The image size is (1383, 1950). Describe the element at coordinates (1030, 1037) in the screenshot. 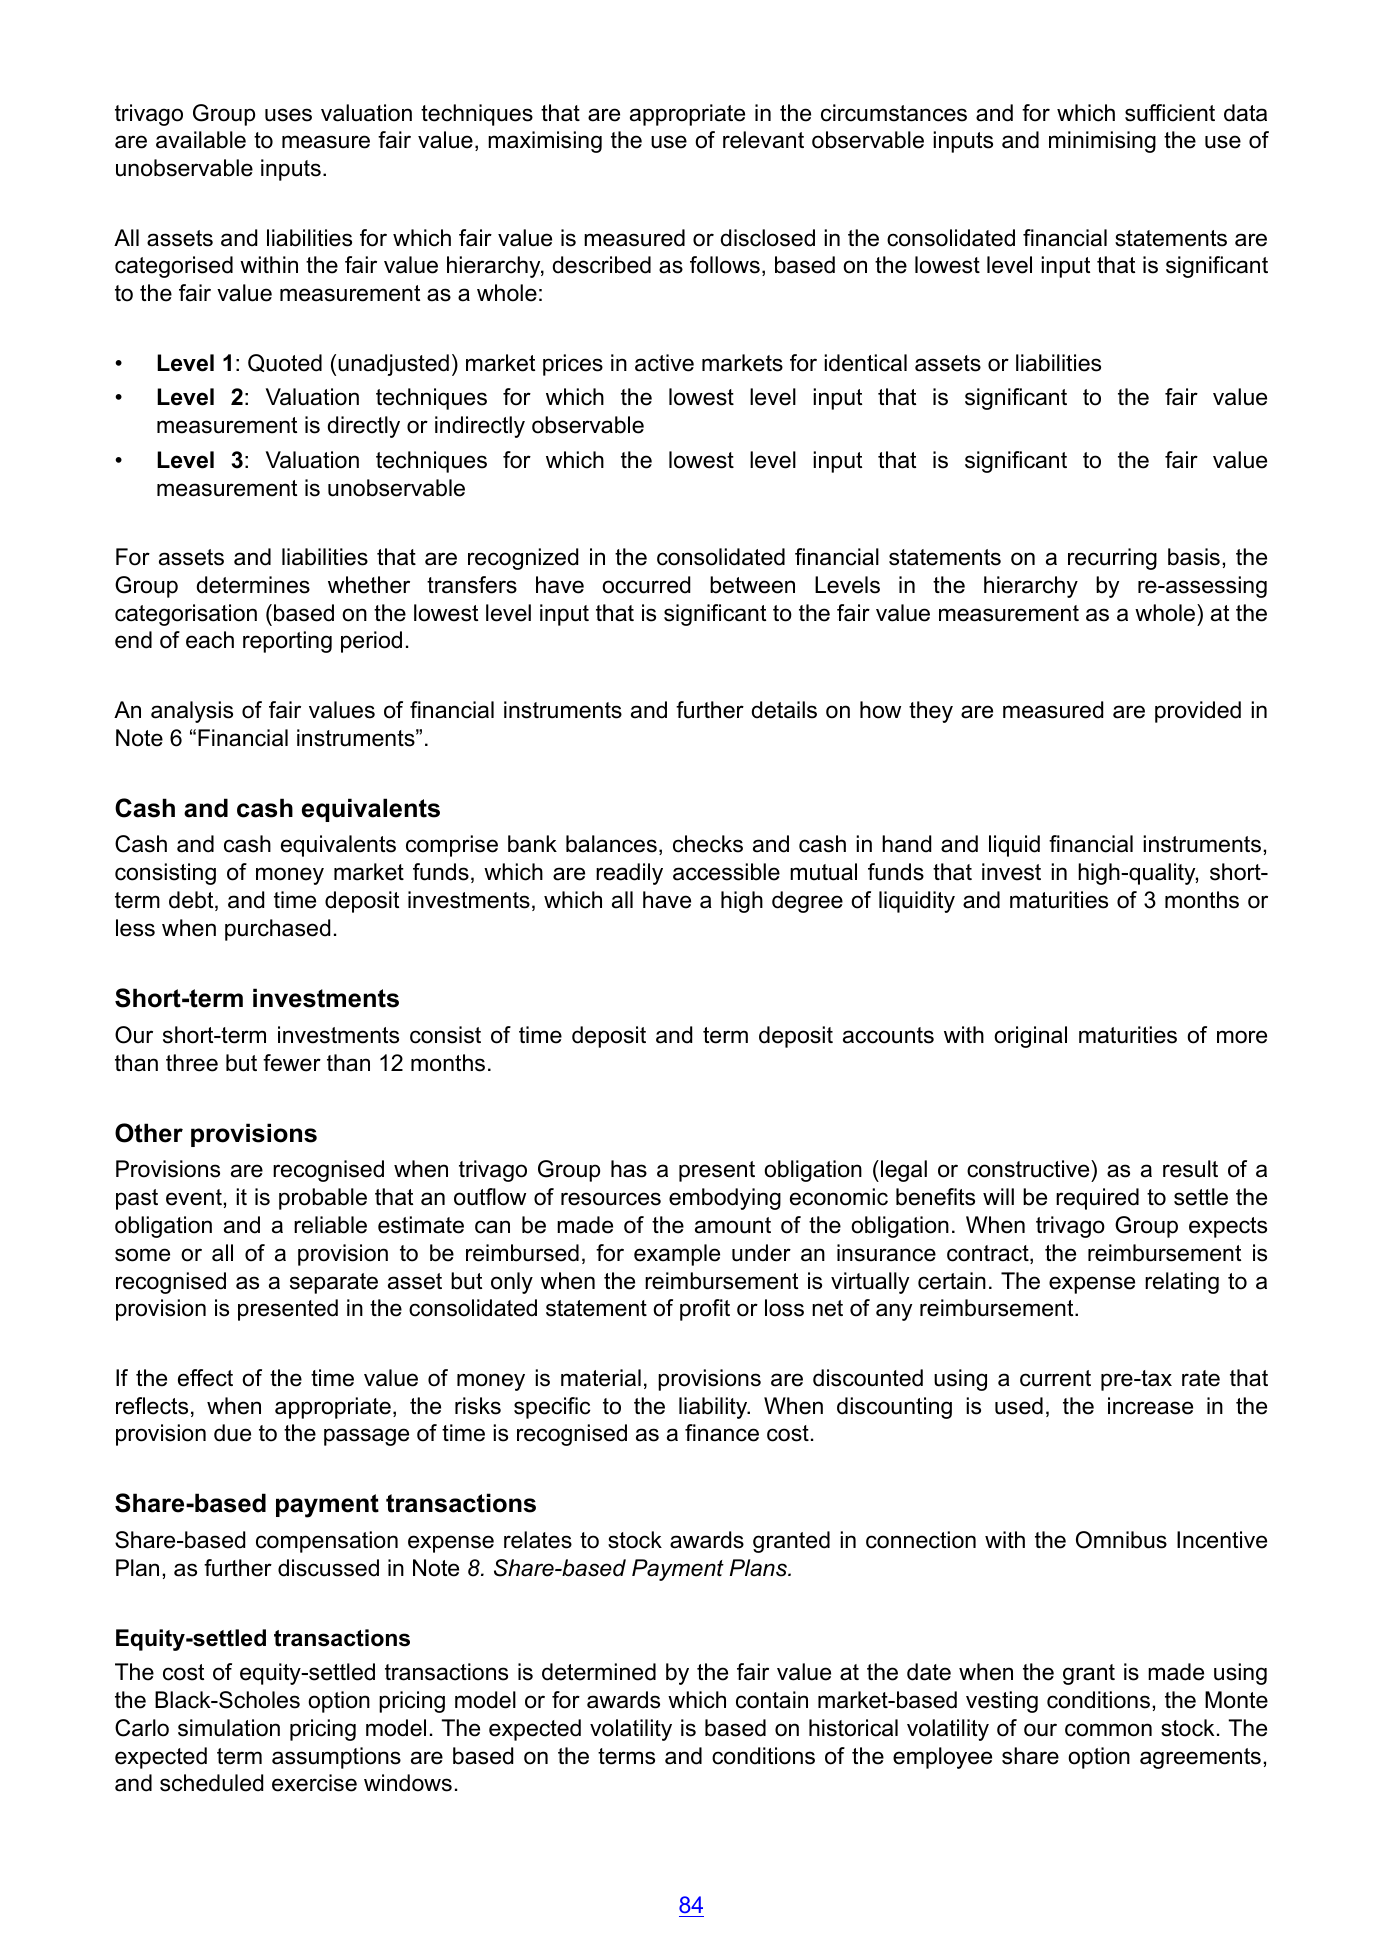

I see `original` at that location.
